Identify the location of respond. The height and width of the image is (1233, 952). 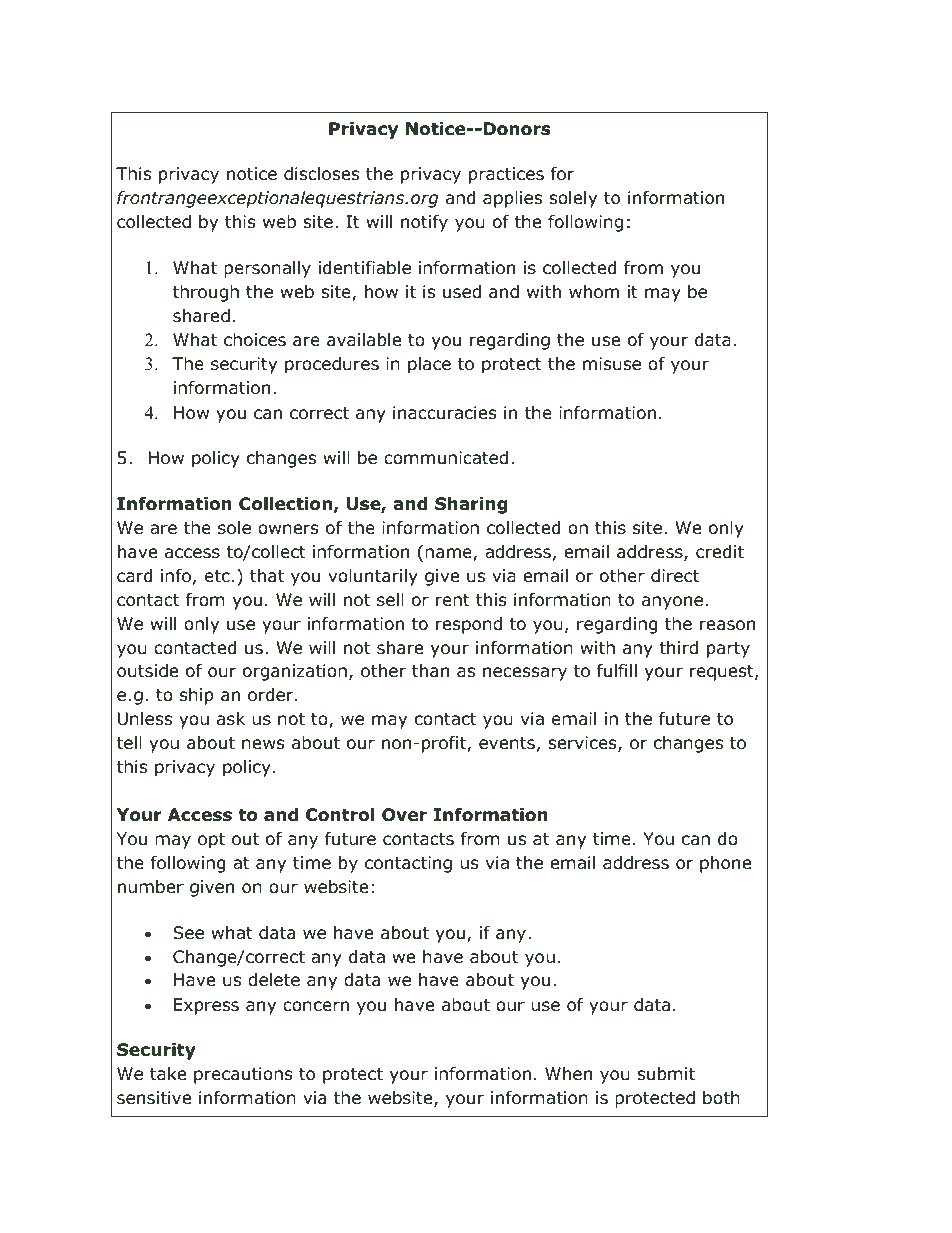
(469, 625).
